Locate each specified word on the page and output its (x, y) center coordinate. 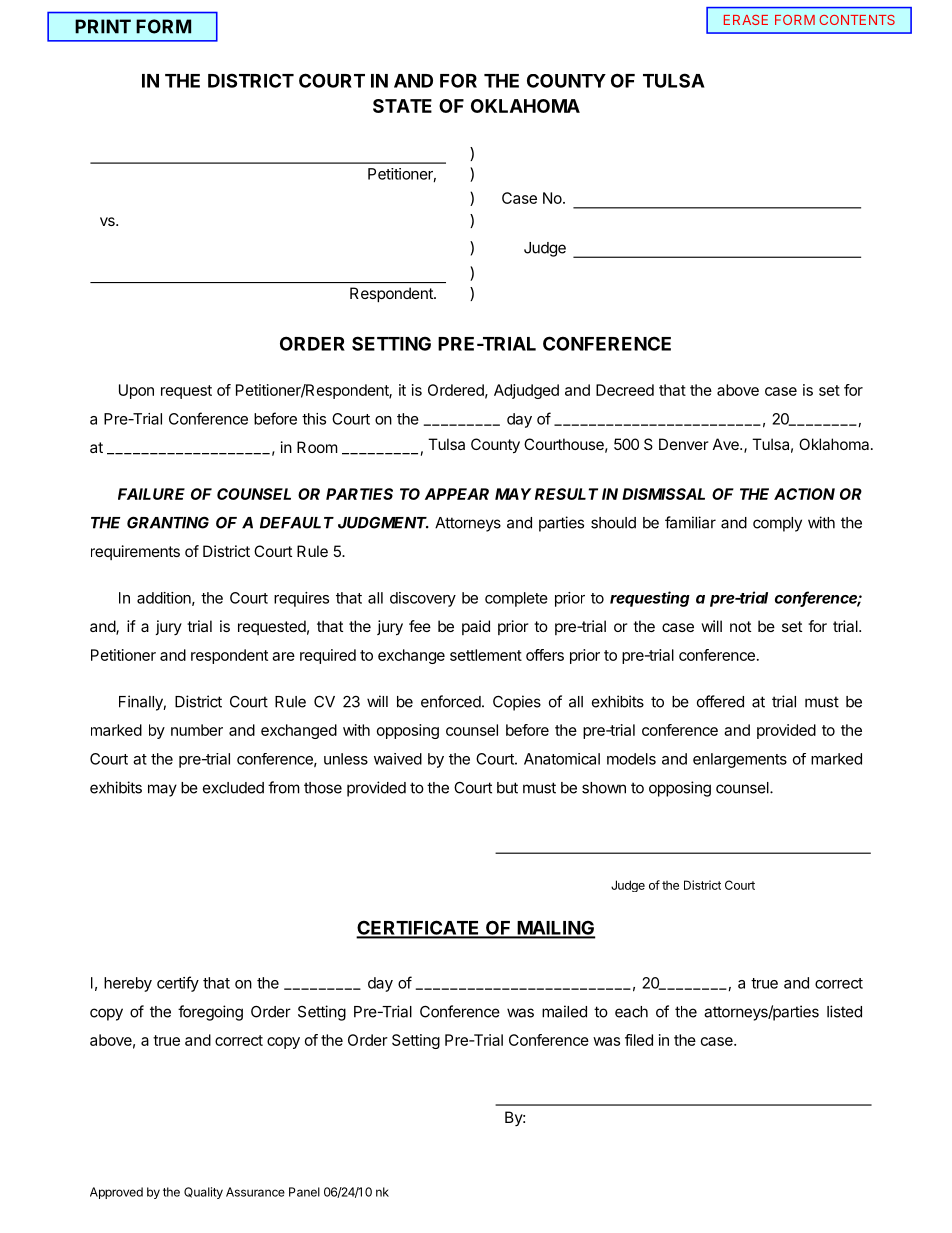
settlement (486, 655)
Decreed (625, 390)
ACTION (804, 494)
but (507, 788)
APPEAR (457, 494)
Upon (136, 391)
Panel (304, 1192)
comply (777, 524)
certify (178, 984)
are (283, 656)
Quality (203, 1193)
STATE (402, 106)
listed (844, 1011)
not (740, 626)
